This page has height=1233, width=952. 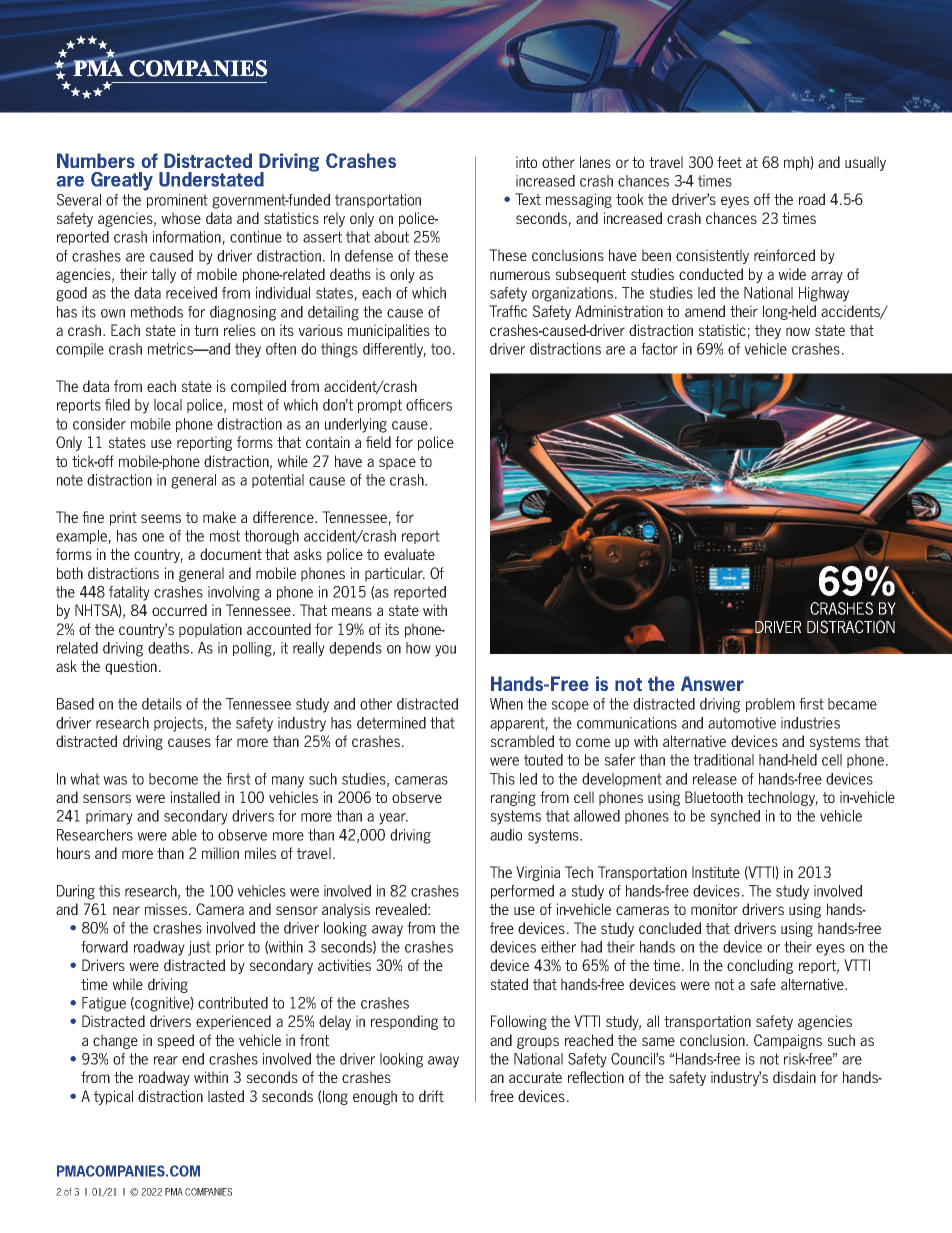 I want to click on factor, so click(x=659, y=349).
